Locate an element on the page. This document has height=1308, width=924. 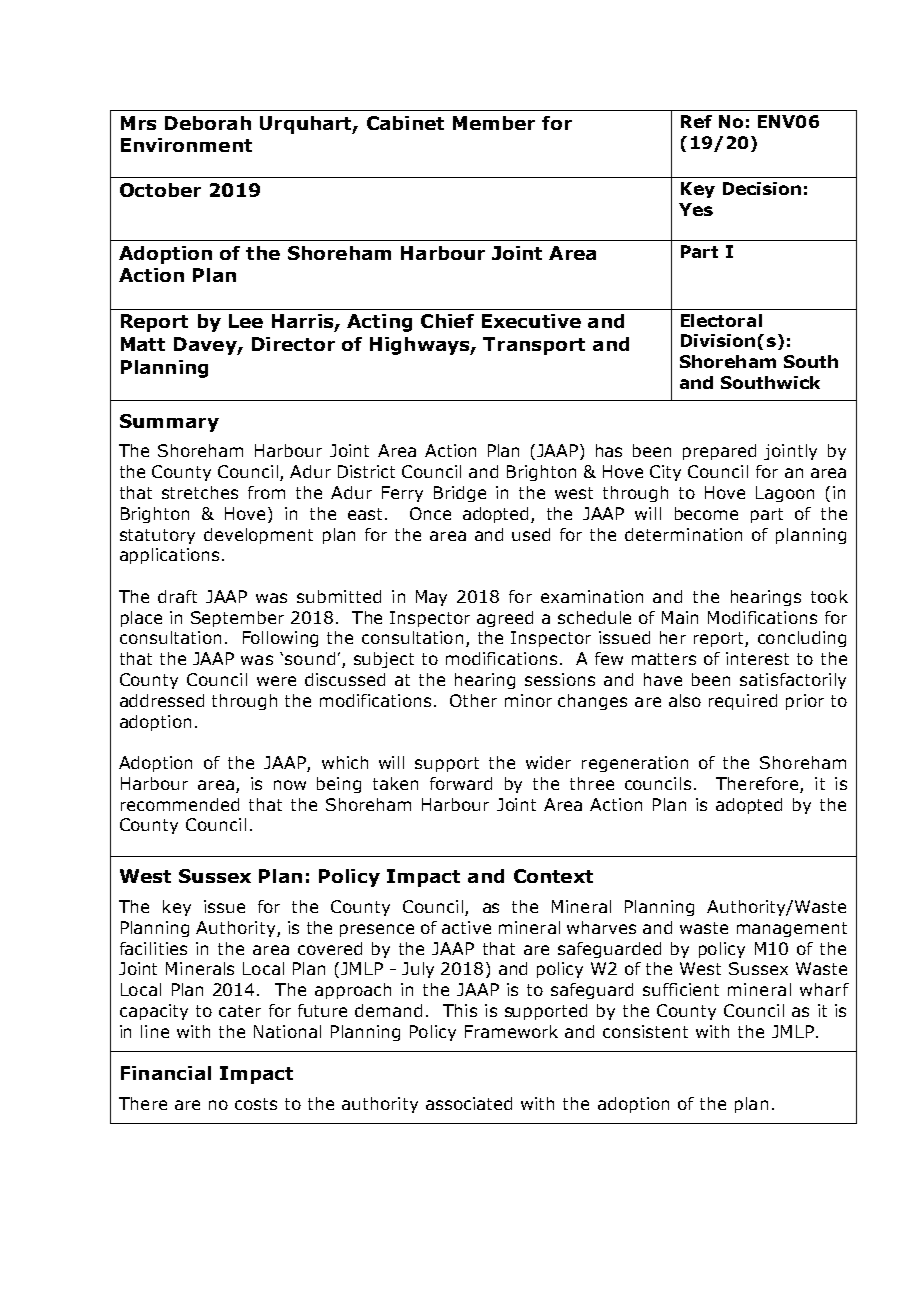
Decision is located at coordinates (762, 188).
